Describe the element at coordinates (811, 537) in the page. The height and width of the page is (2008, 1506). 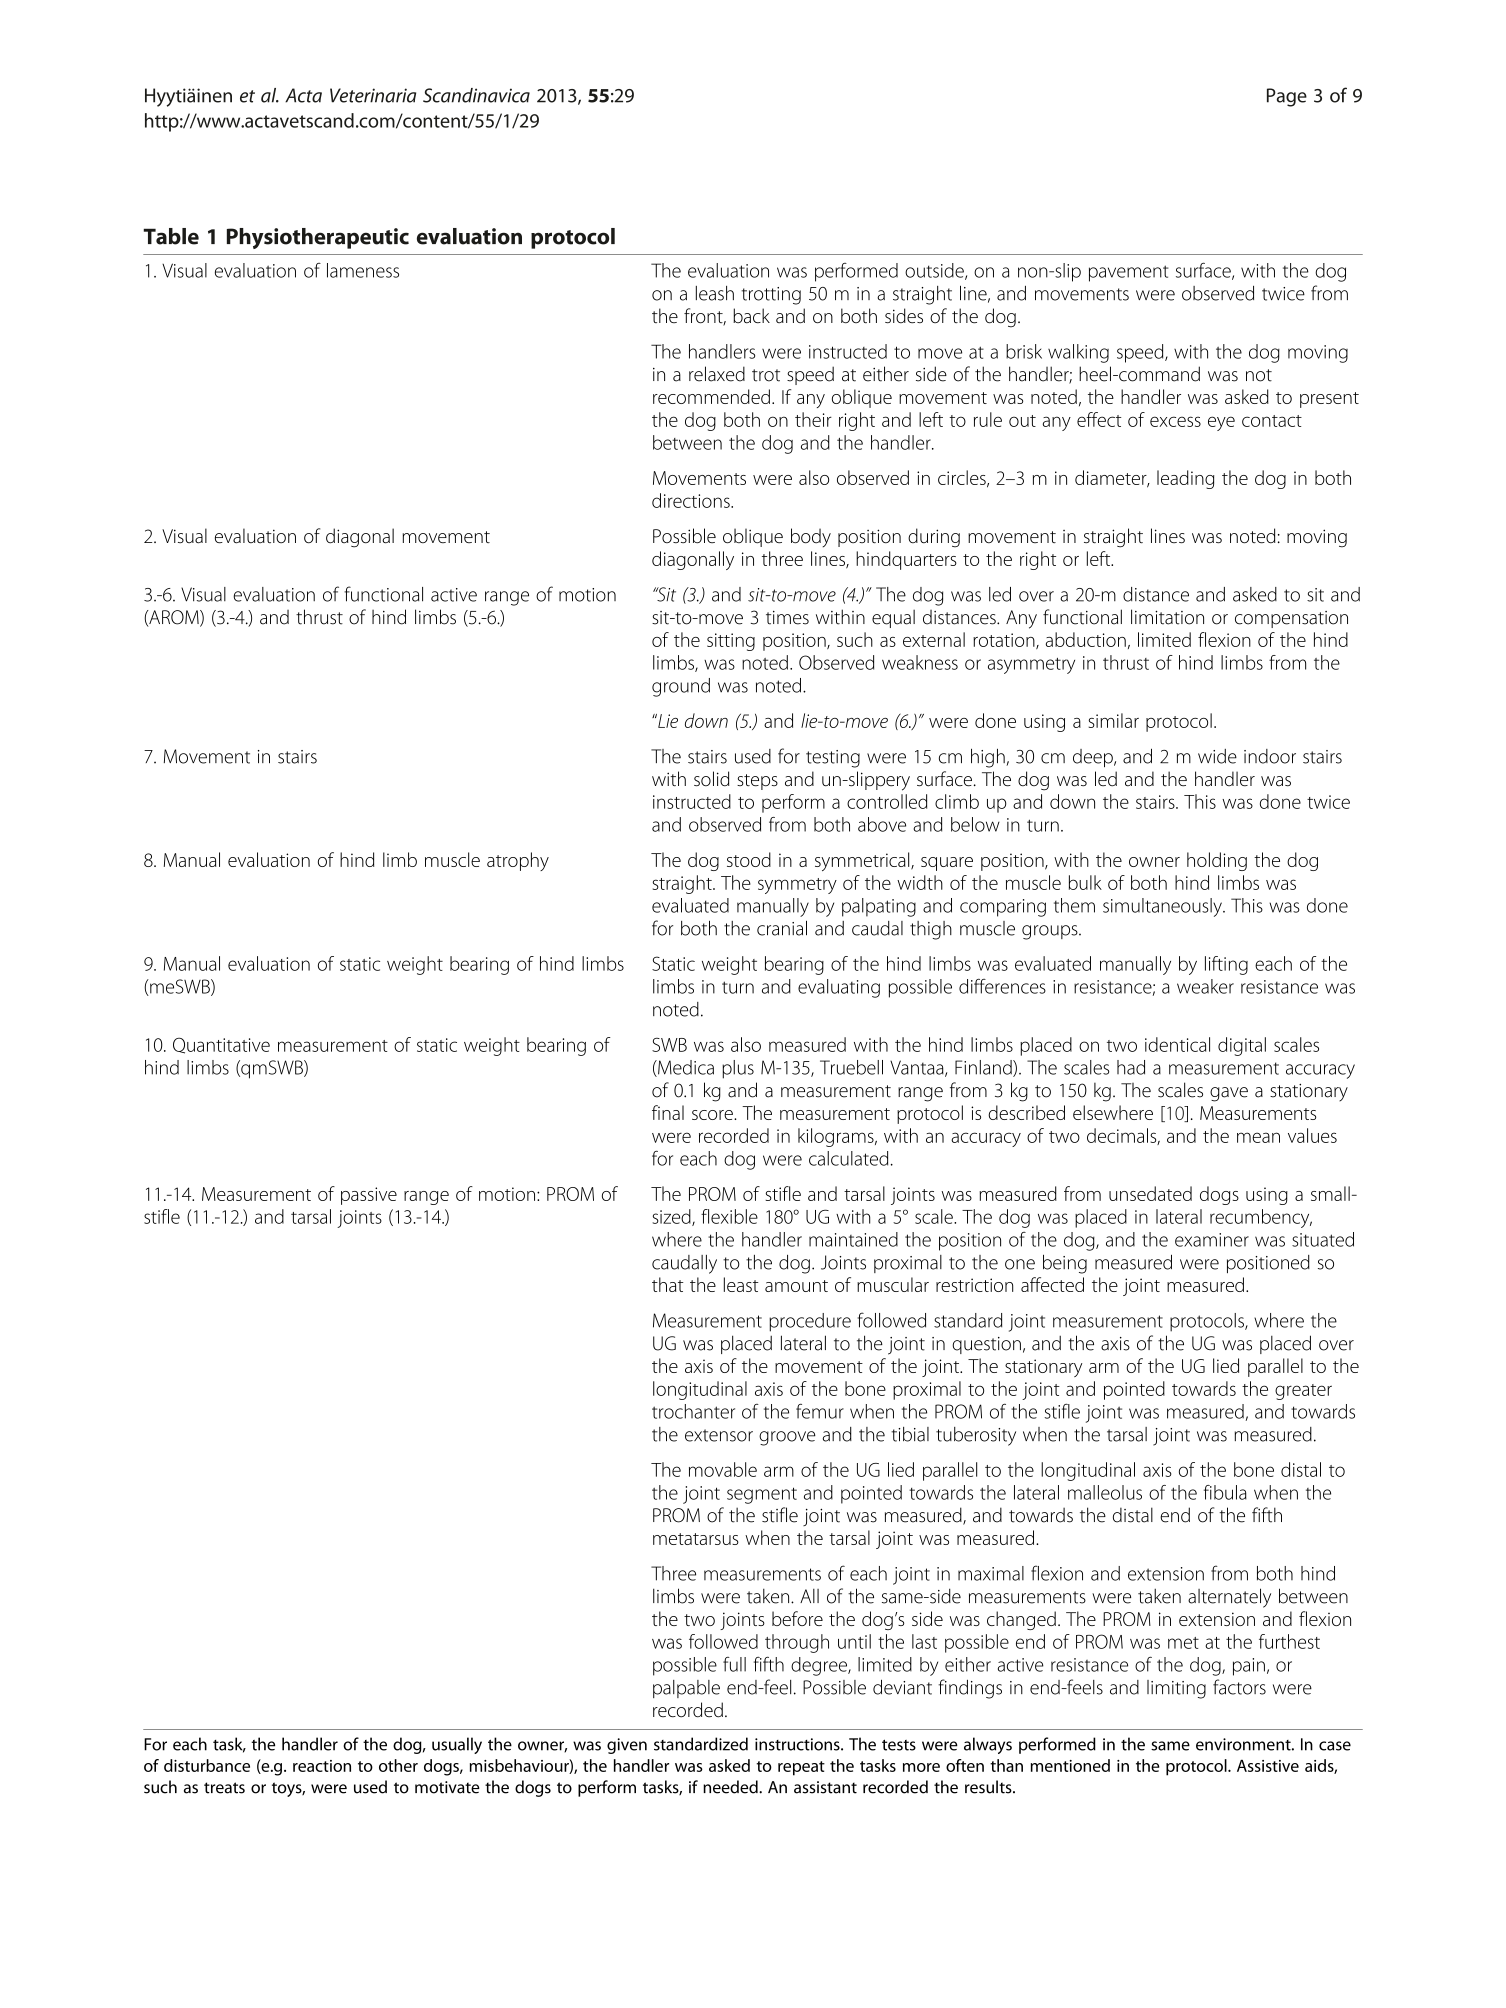
I see `body` at that location.
